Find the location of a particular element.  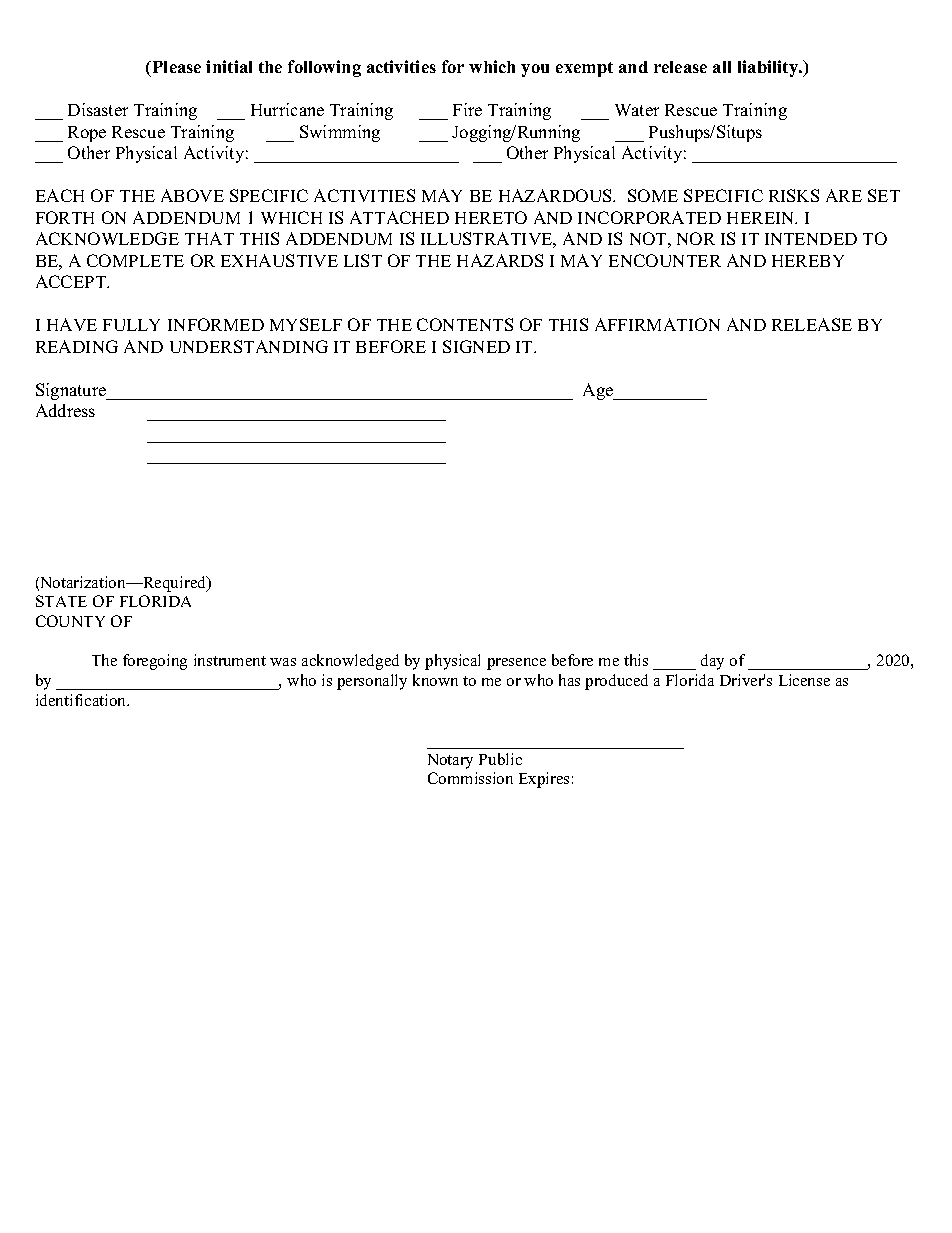

Please is located at coordinates (175, 67).
